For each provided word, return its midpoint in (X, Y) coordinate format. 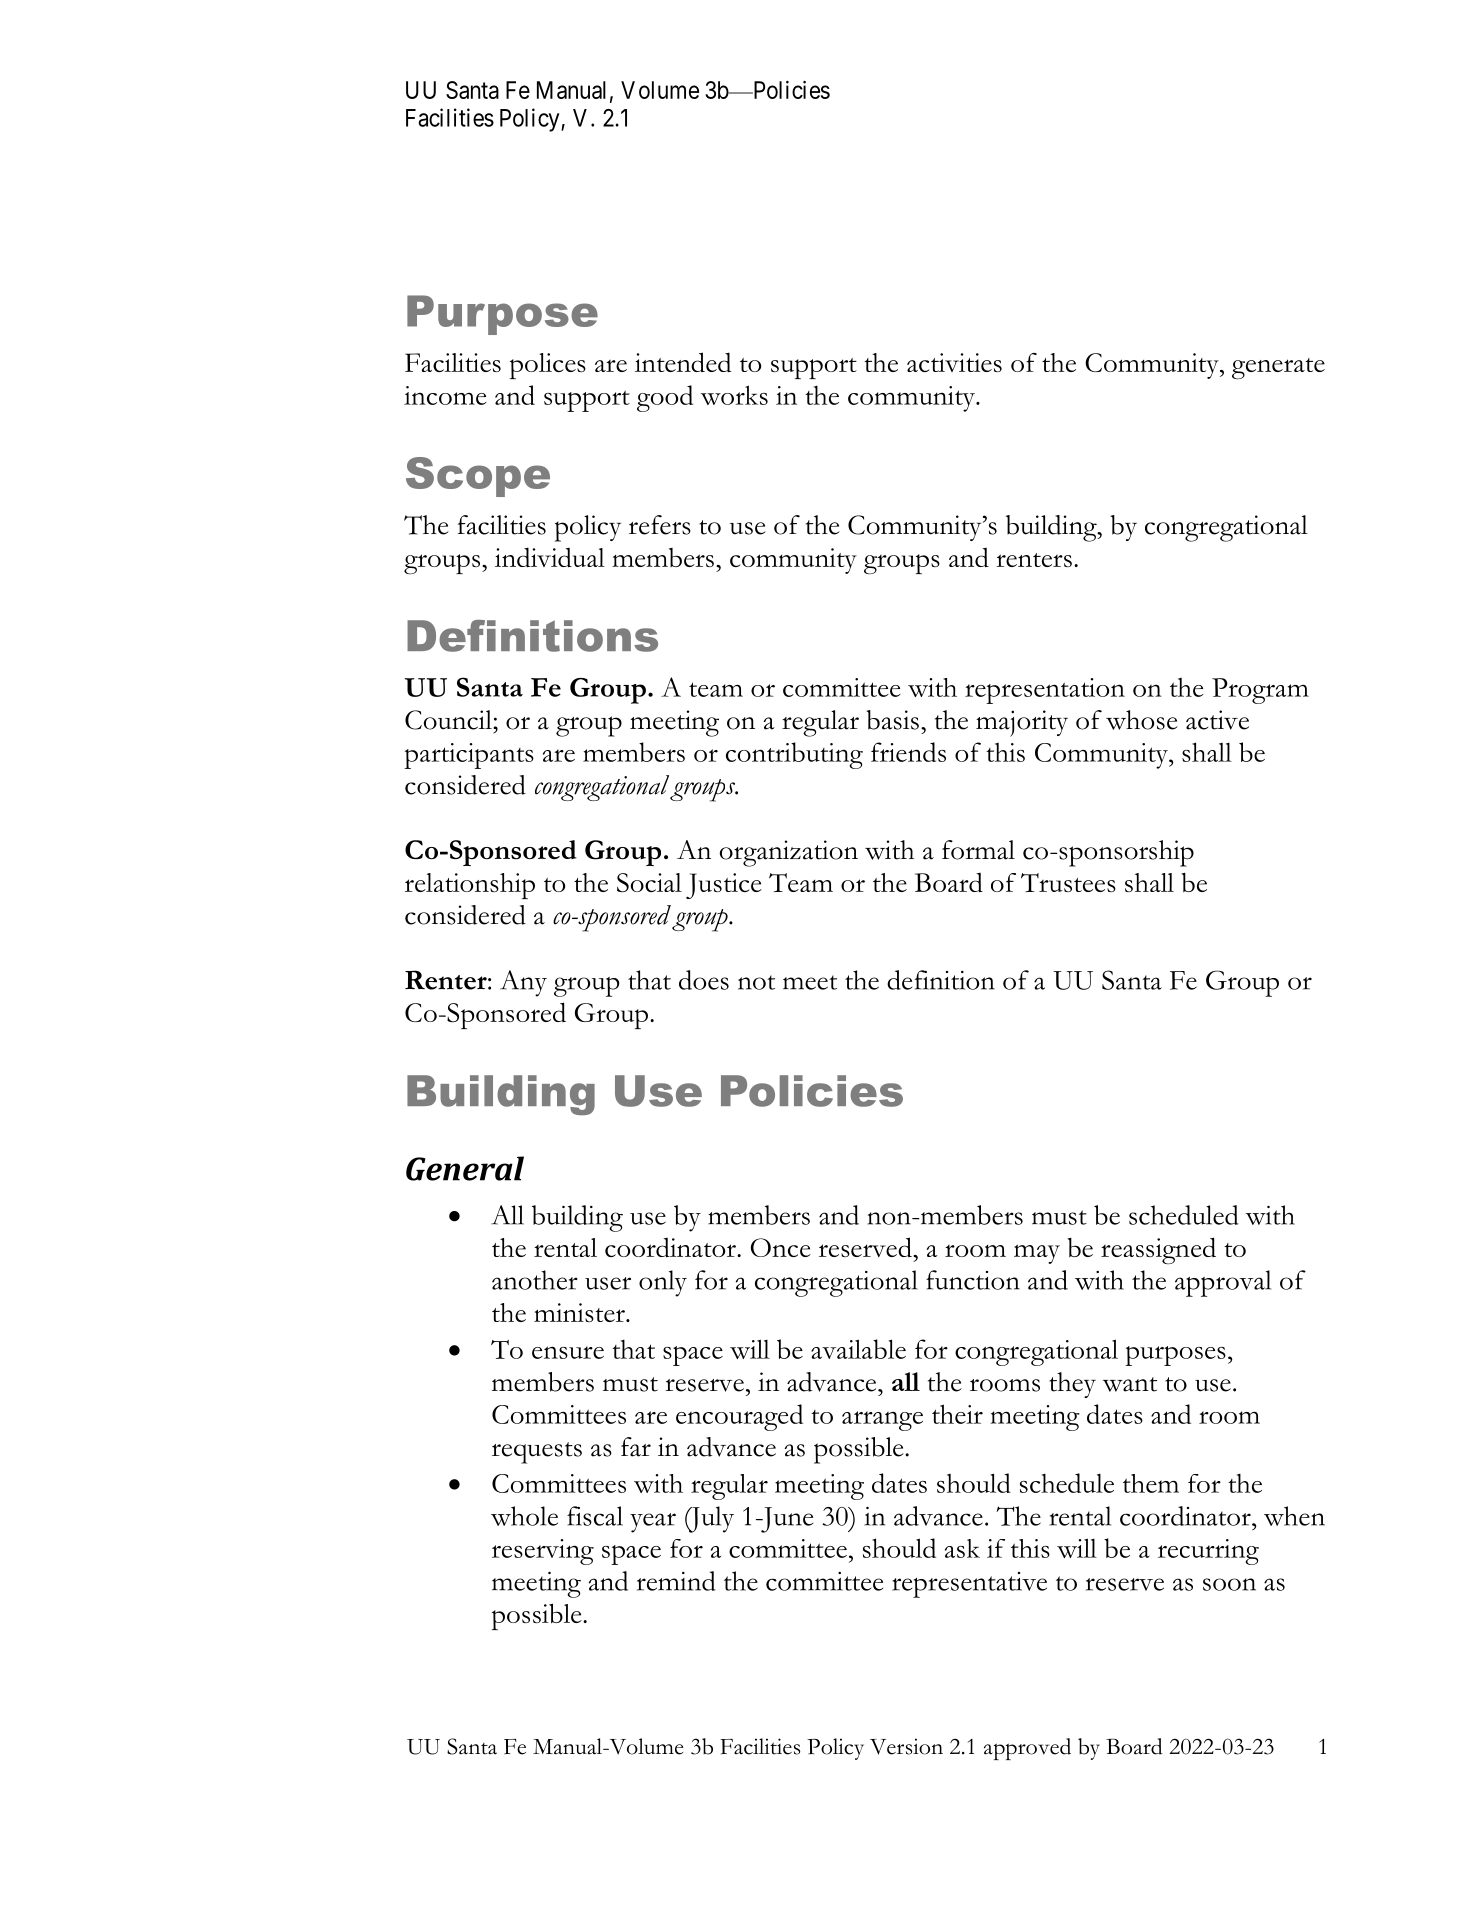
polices (548, 366)
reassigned (1158, 1250)
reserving (543, 1552)
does (704, 980)
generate (1278, 369)
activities (954, 362)
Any (523, 983)
